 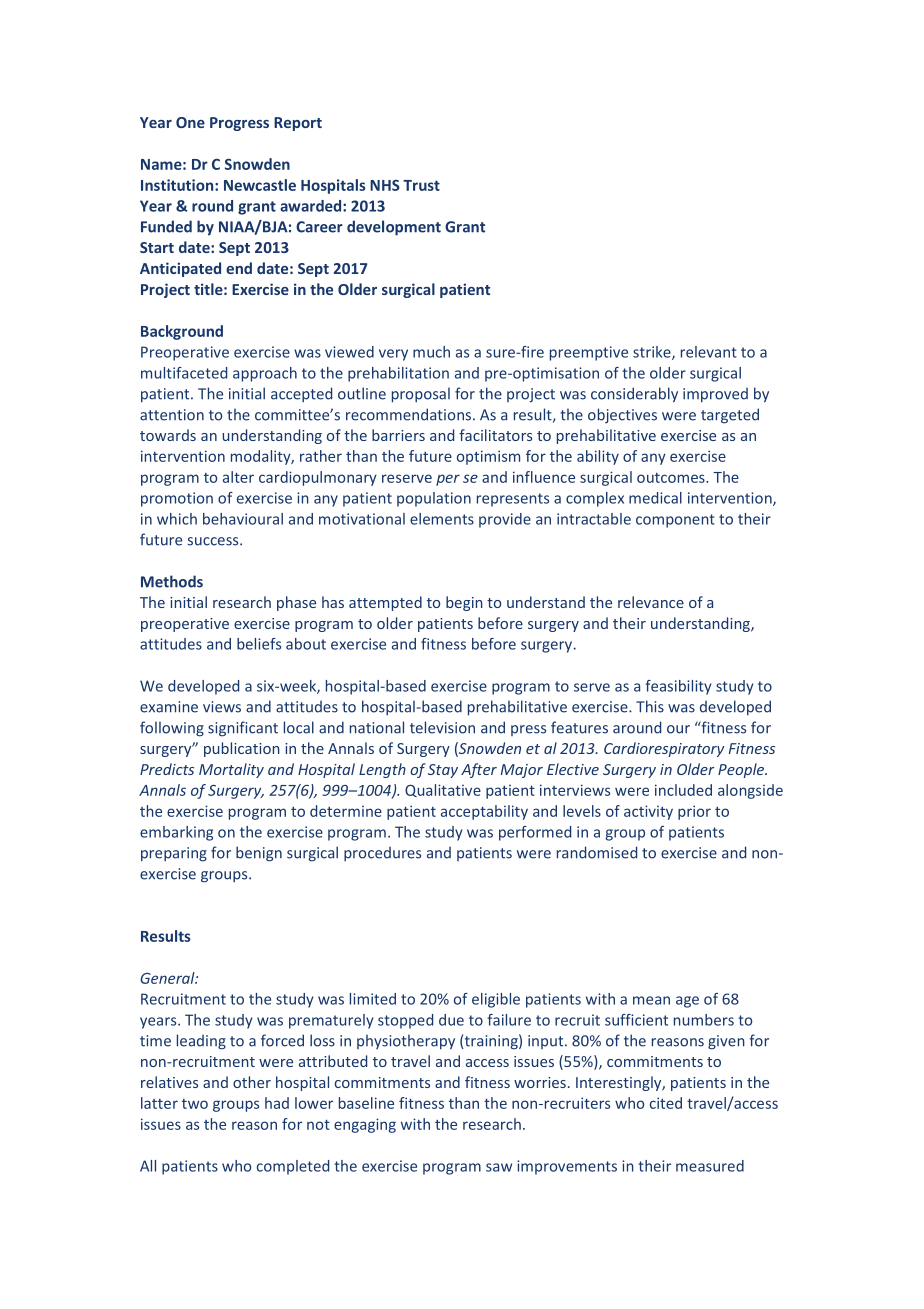 What do you see at coordinates (195, 1104) in the page?
I see `two` at bounding box center [195, 1104].
